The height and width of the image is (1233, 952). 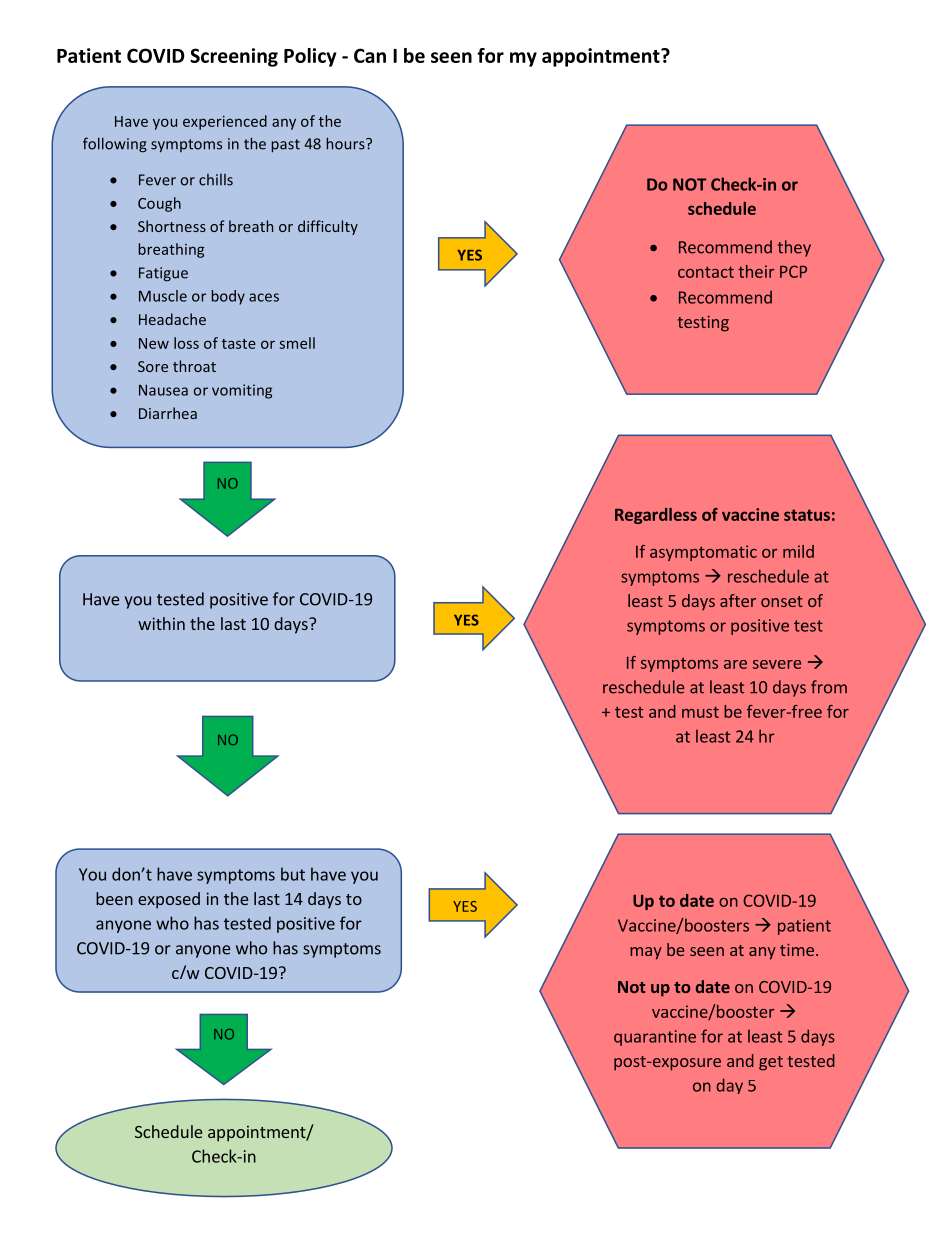 I want to click on status, so click(x=807, y=515).
